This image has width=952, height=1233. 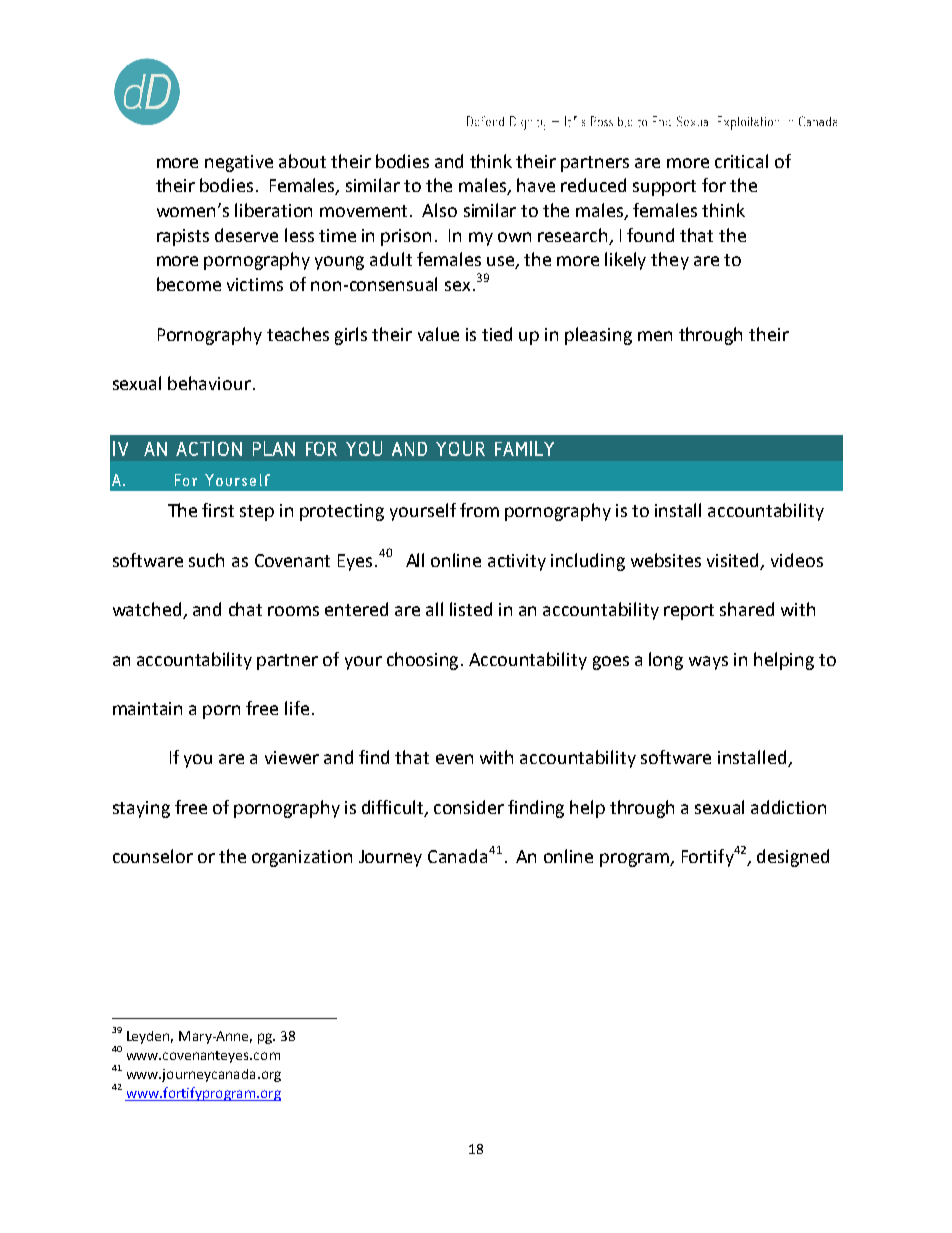 I want to click on negative, so click(x=239, y=163).
